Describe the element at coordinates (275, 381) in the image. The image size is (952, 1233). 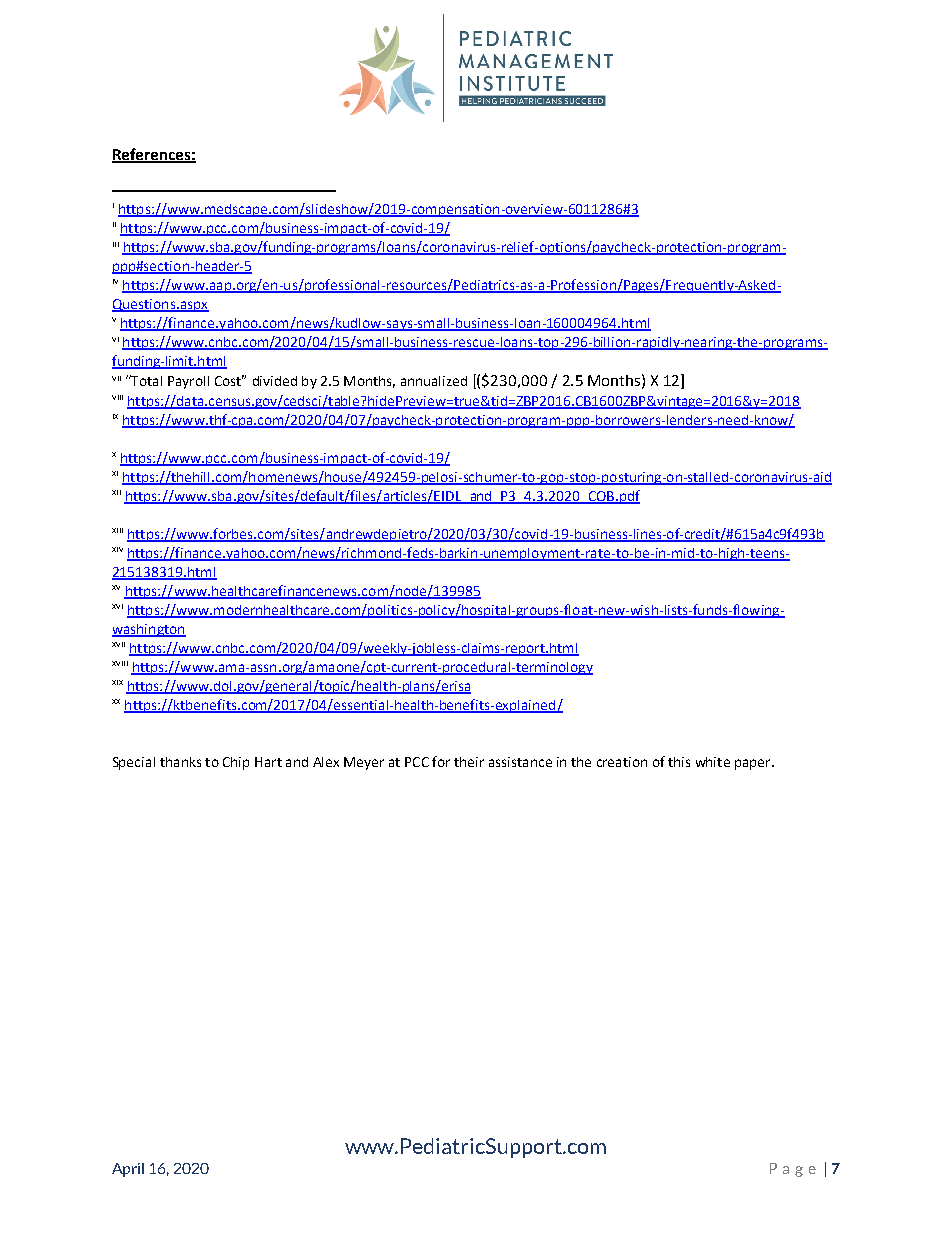
I see `divided` at that location.
